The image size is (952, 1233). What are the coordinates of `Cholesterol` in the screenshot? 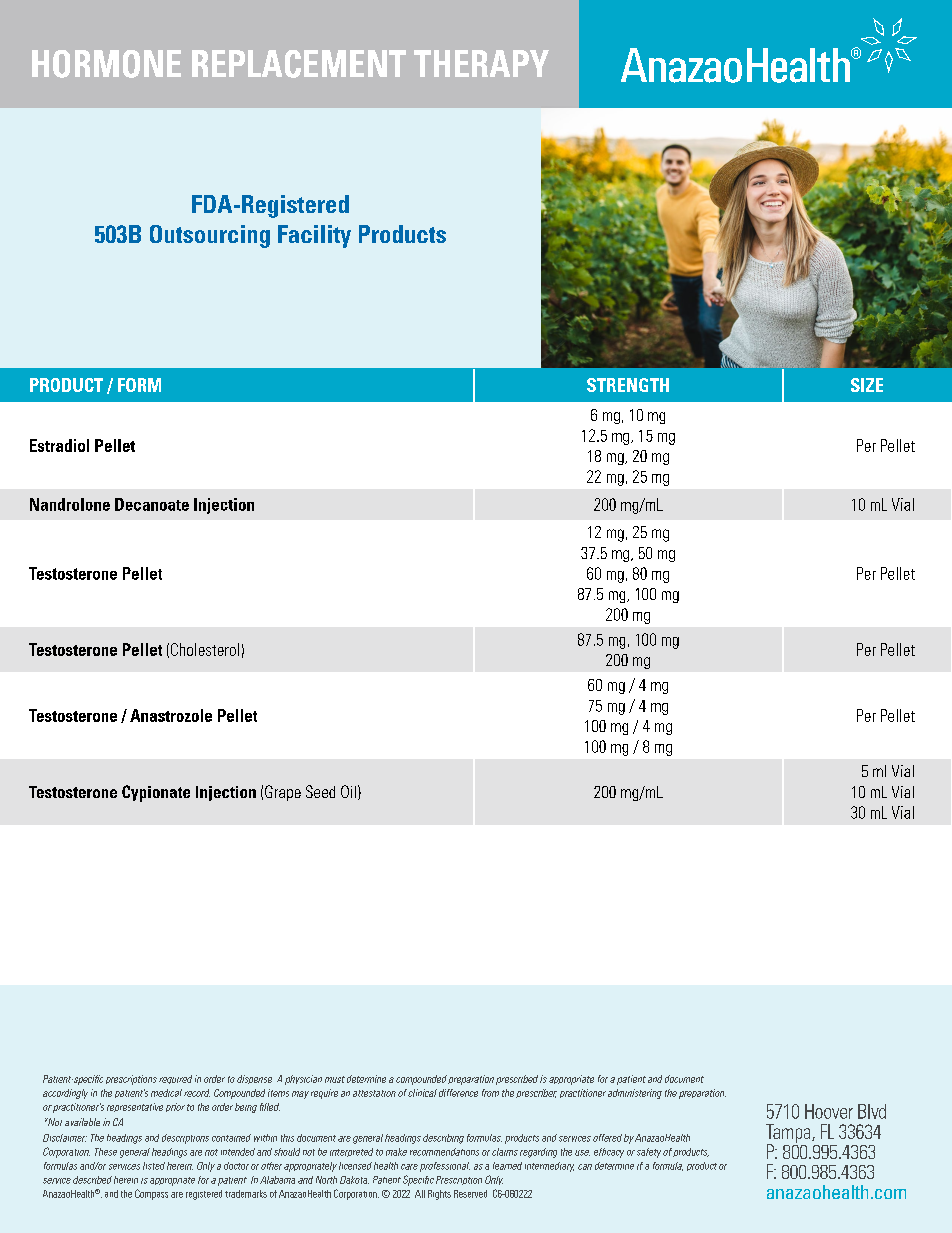 It's located at (205, 649).
